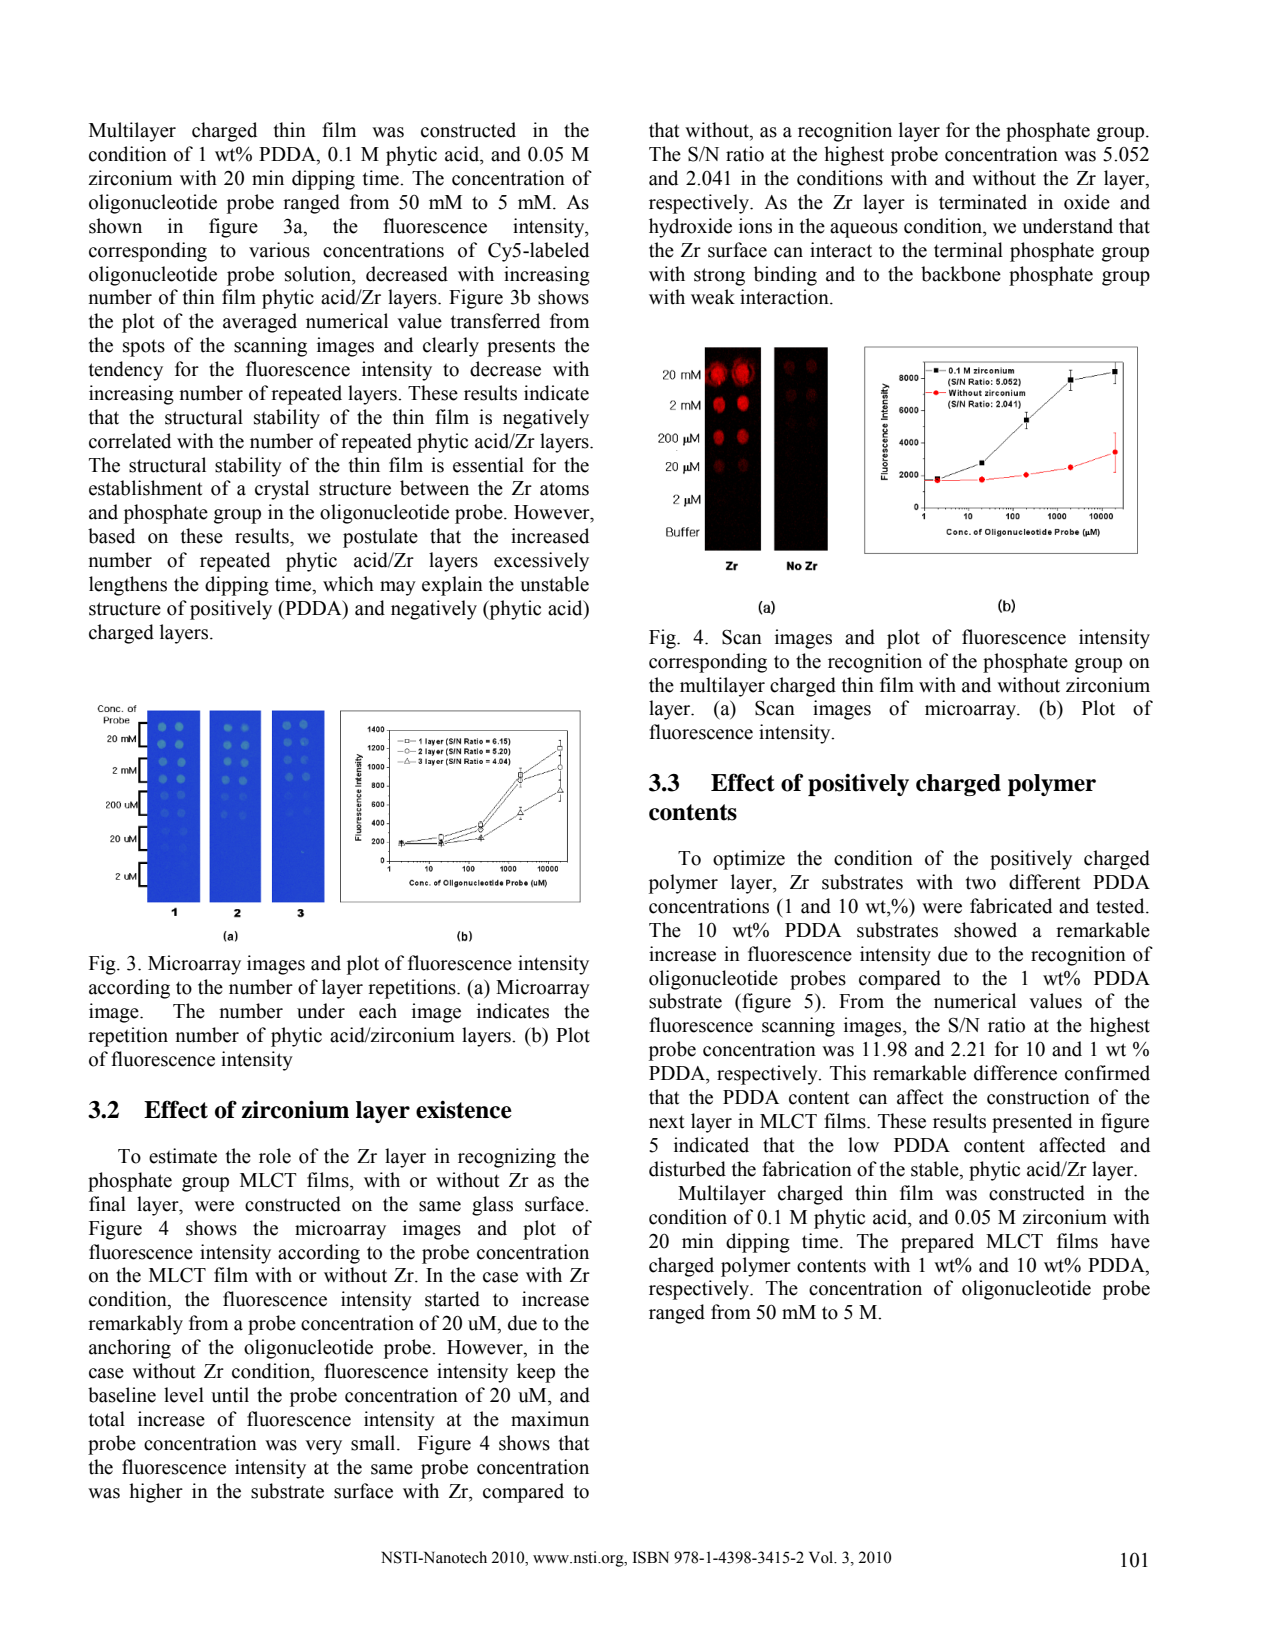  Describe the element at coordinates (981, 883) in the screenshot. I see `two` at that location.
